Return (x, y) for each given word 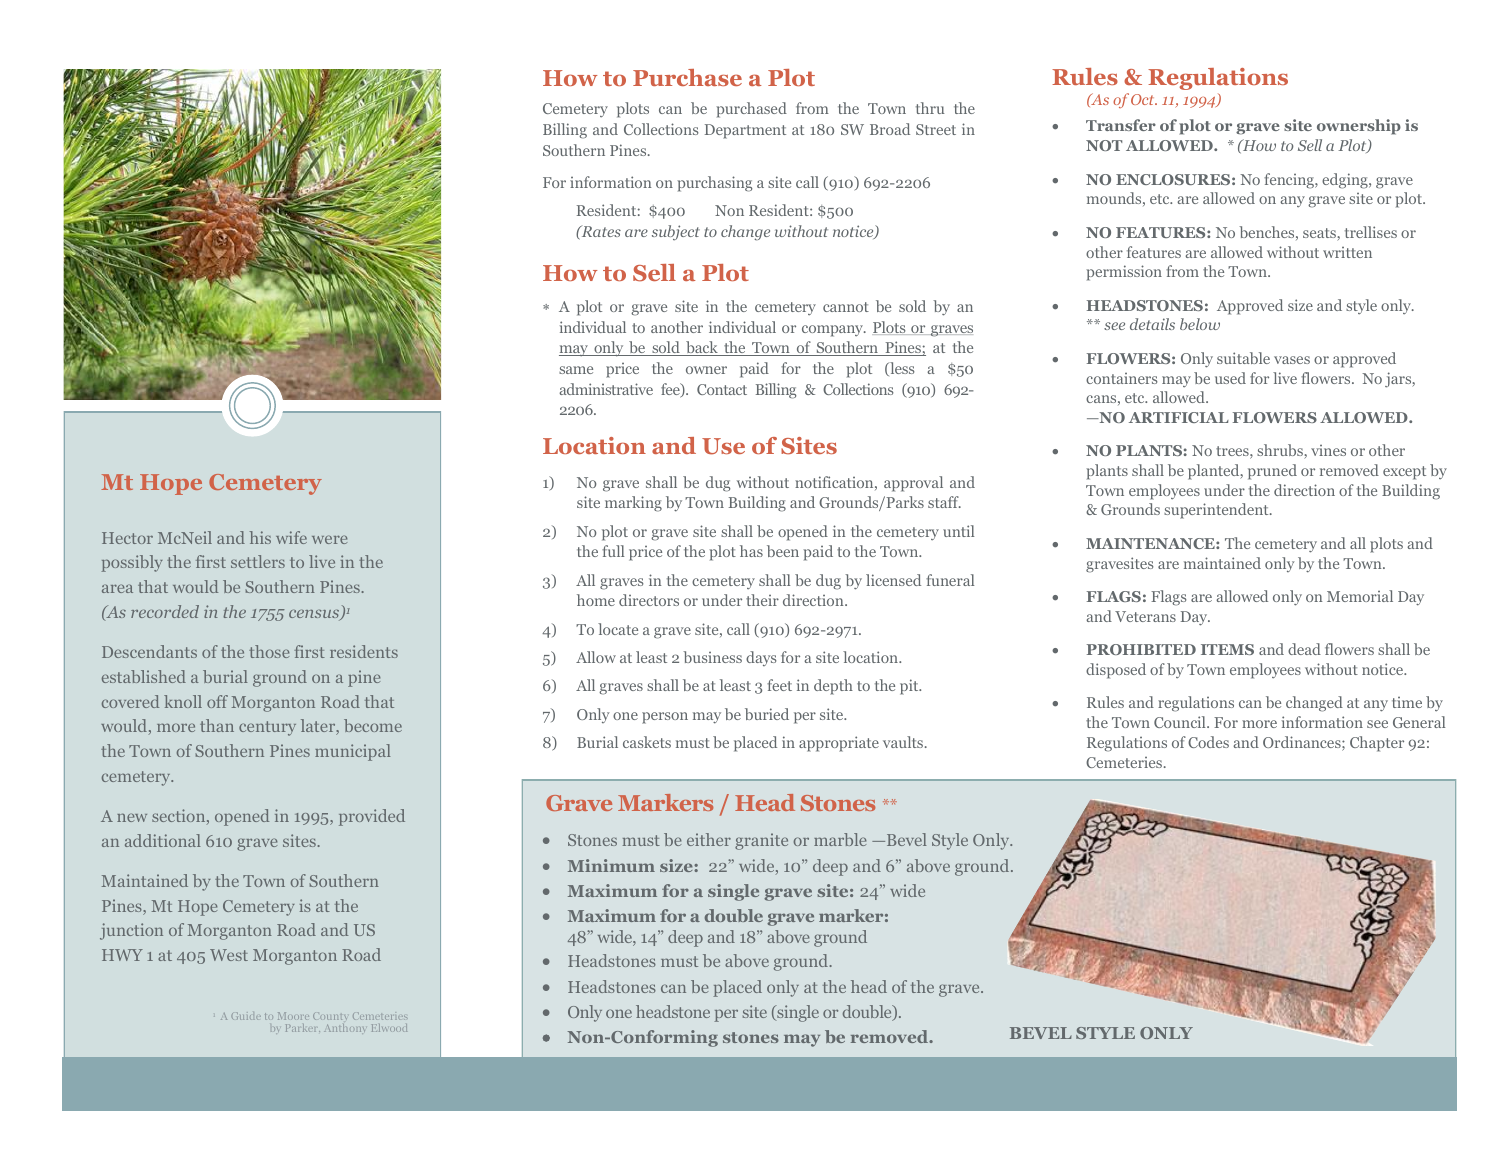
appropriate (839, 744)
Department (745, 131)
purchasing (714, 184)
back (702, 348)
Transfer (1121, 125)
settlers (258, 561)
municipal (353, 752)
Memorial (1360, 596)
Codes (1208, 742)
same (576, 370)
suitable (1243, 358)
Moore (293, 1016)
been (783, 551)
